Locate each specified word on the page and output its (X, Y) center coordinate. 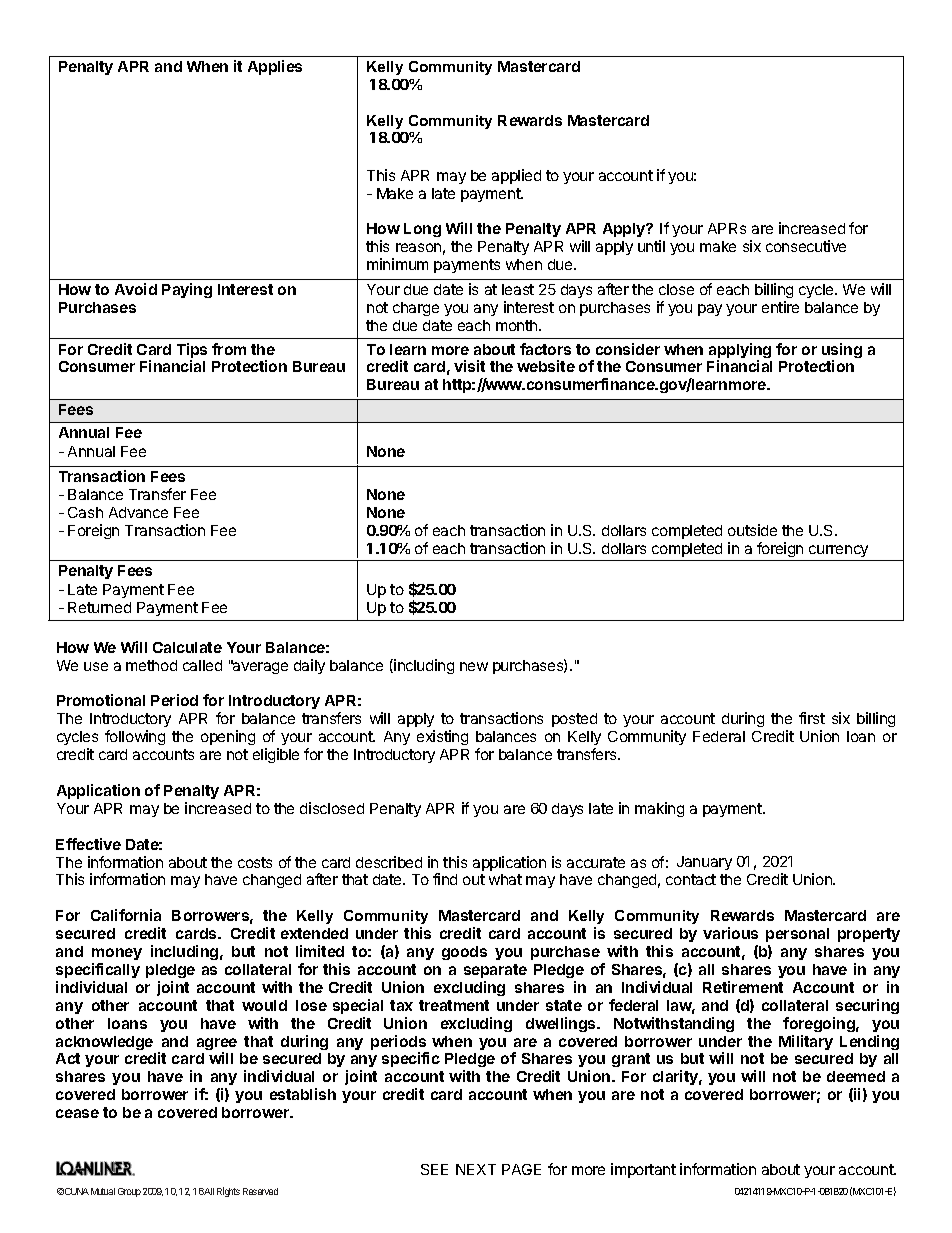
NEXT (476, 1169)
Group (129, 1192)
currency (838, 551)
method (151, 665)
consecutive (806, 246)
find (445, 879)
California (126, 915)
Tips (192, 352)
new (474, 666)
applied (516, 176)
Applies (275, 67)
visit (469, 366)
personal (797, 935)
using (842, 352)
